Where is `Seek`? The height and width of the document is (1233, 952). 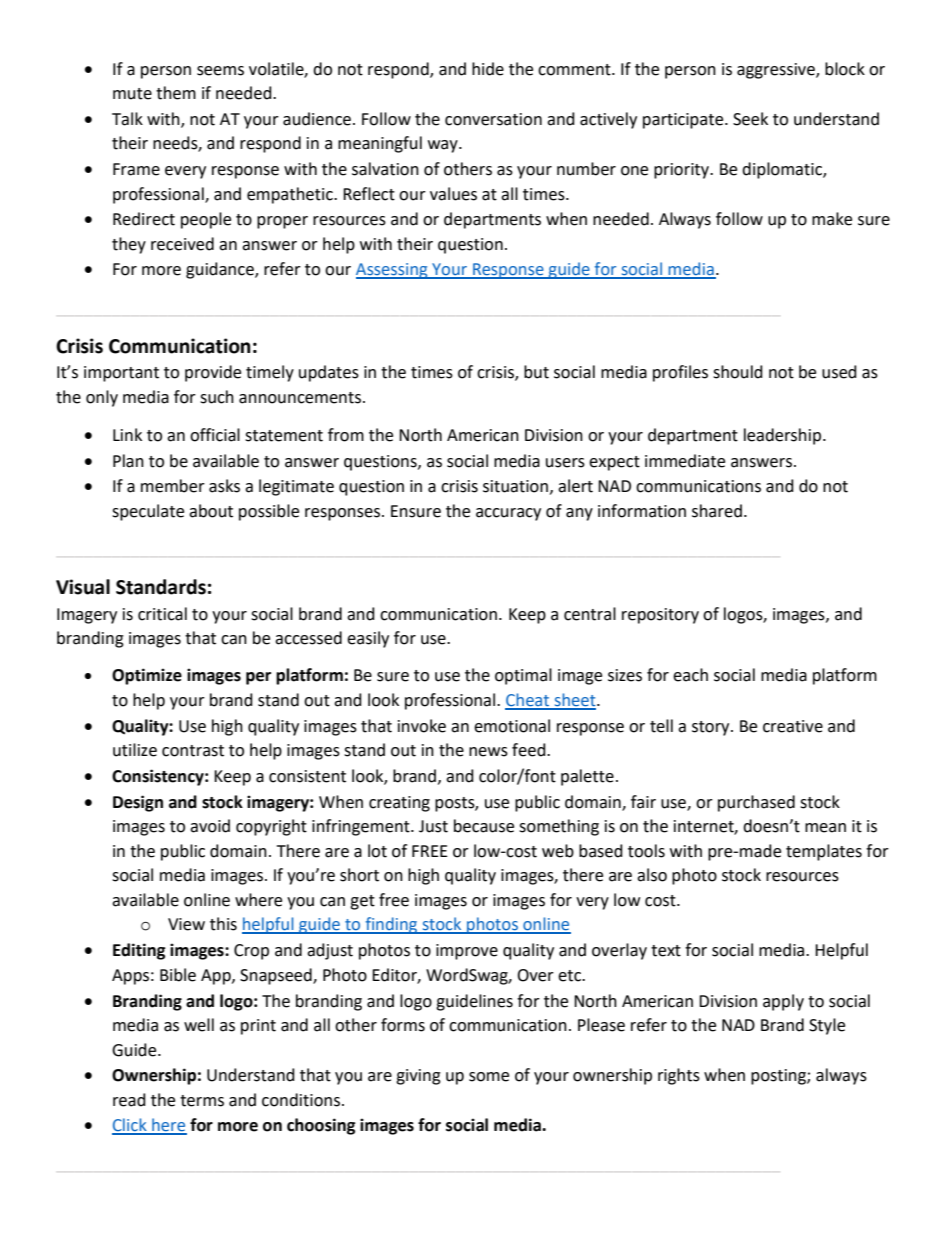
Seek is located at coordinates (750, 119).
